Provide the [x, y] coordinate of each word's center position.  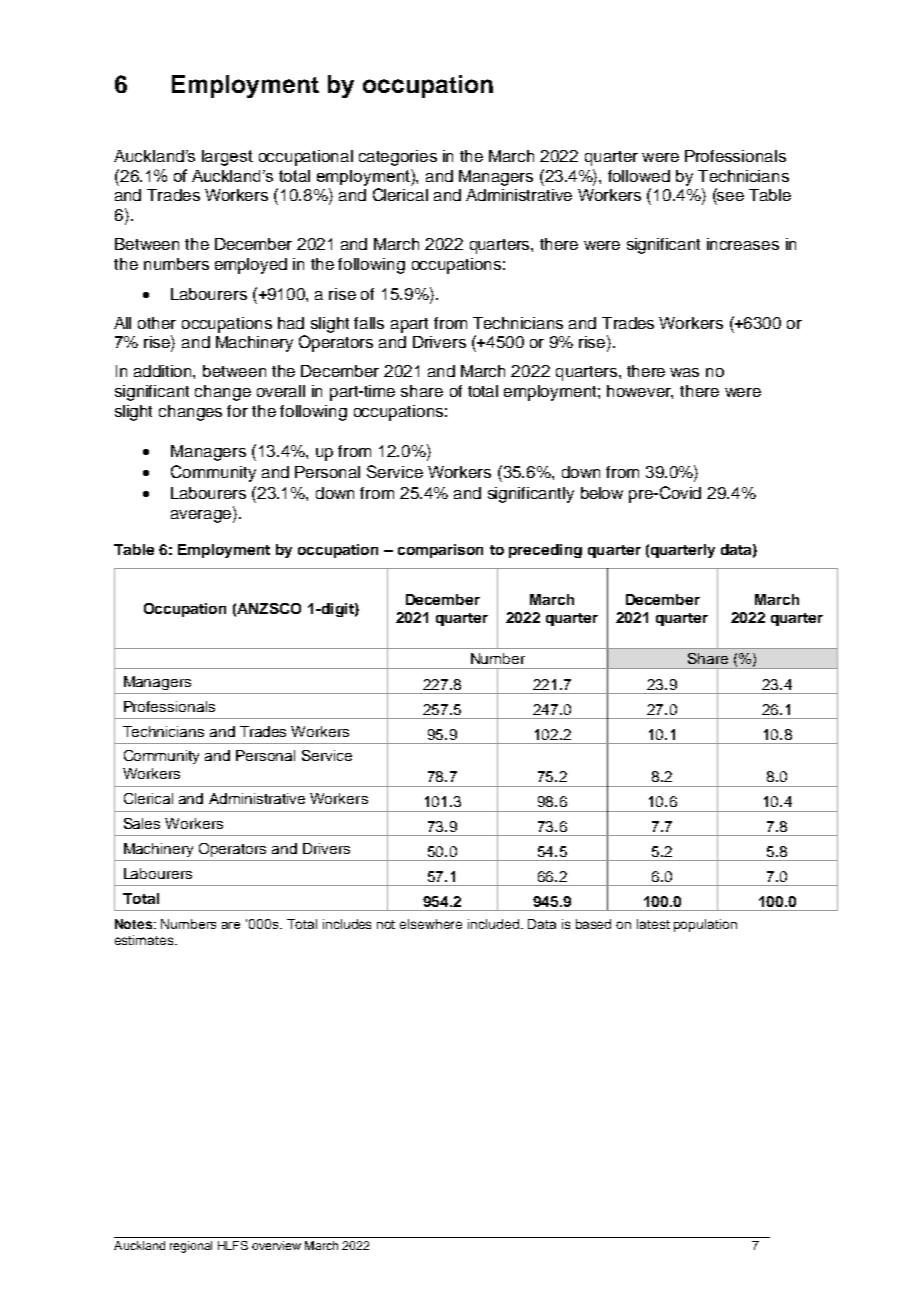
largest [227, 158]
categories [398, 158]
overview [276, 1245]
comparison [440, 551]
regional [191, 1247]
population [705, 925]
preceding [545, 551]
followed [639, 176]
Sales [142, 823]
